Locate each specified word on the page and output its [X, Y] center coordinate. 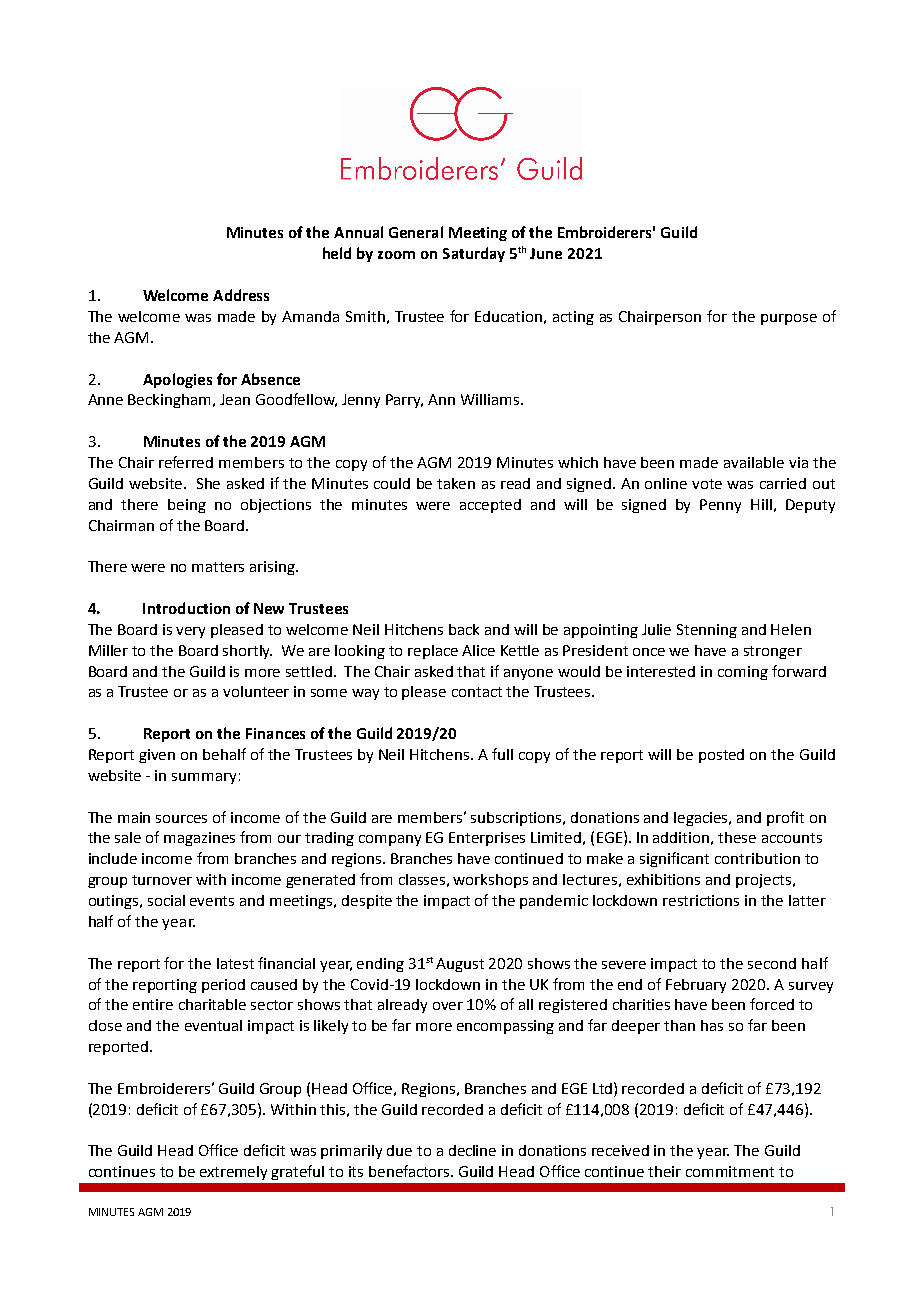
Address [241, 295]
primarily [351, 1152]
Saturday [474, 254]
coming [743, 673]
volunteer [256, 691]
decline [472, 1150]
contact [477, 692]
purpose [789, 319]
